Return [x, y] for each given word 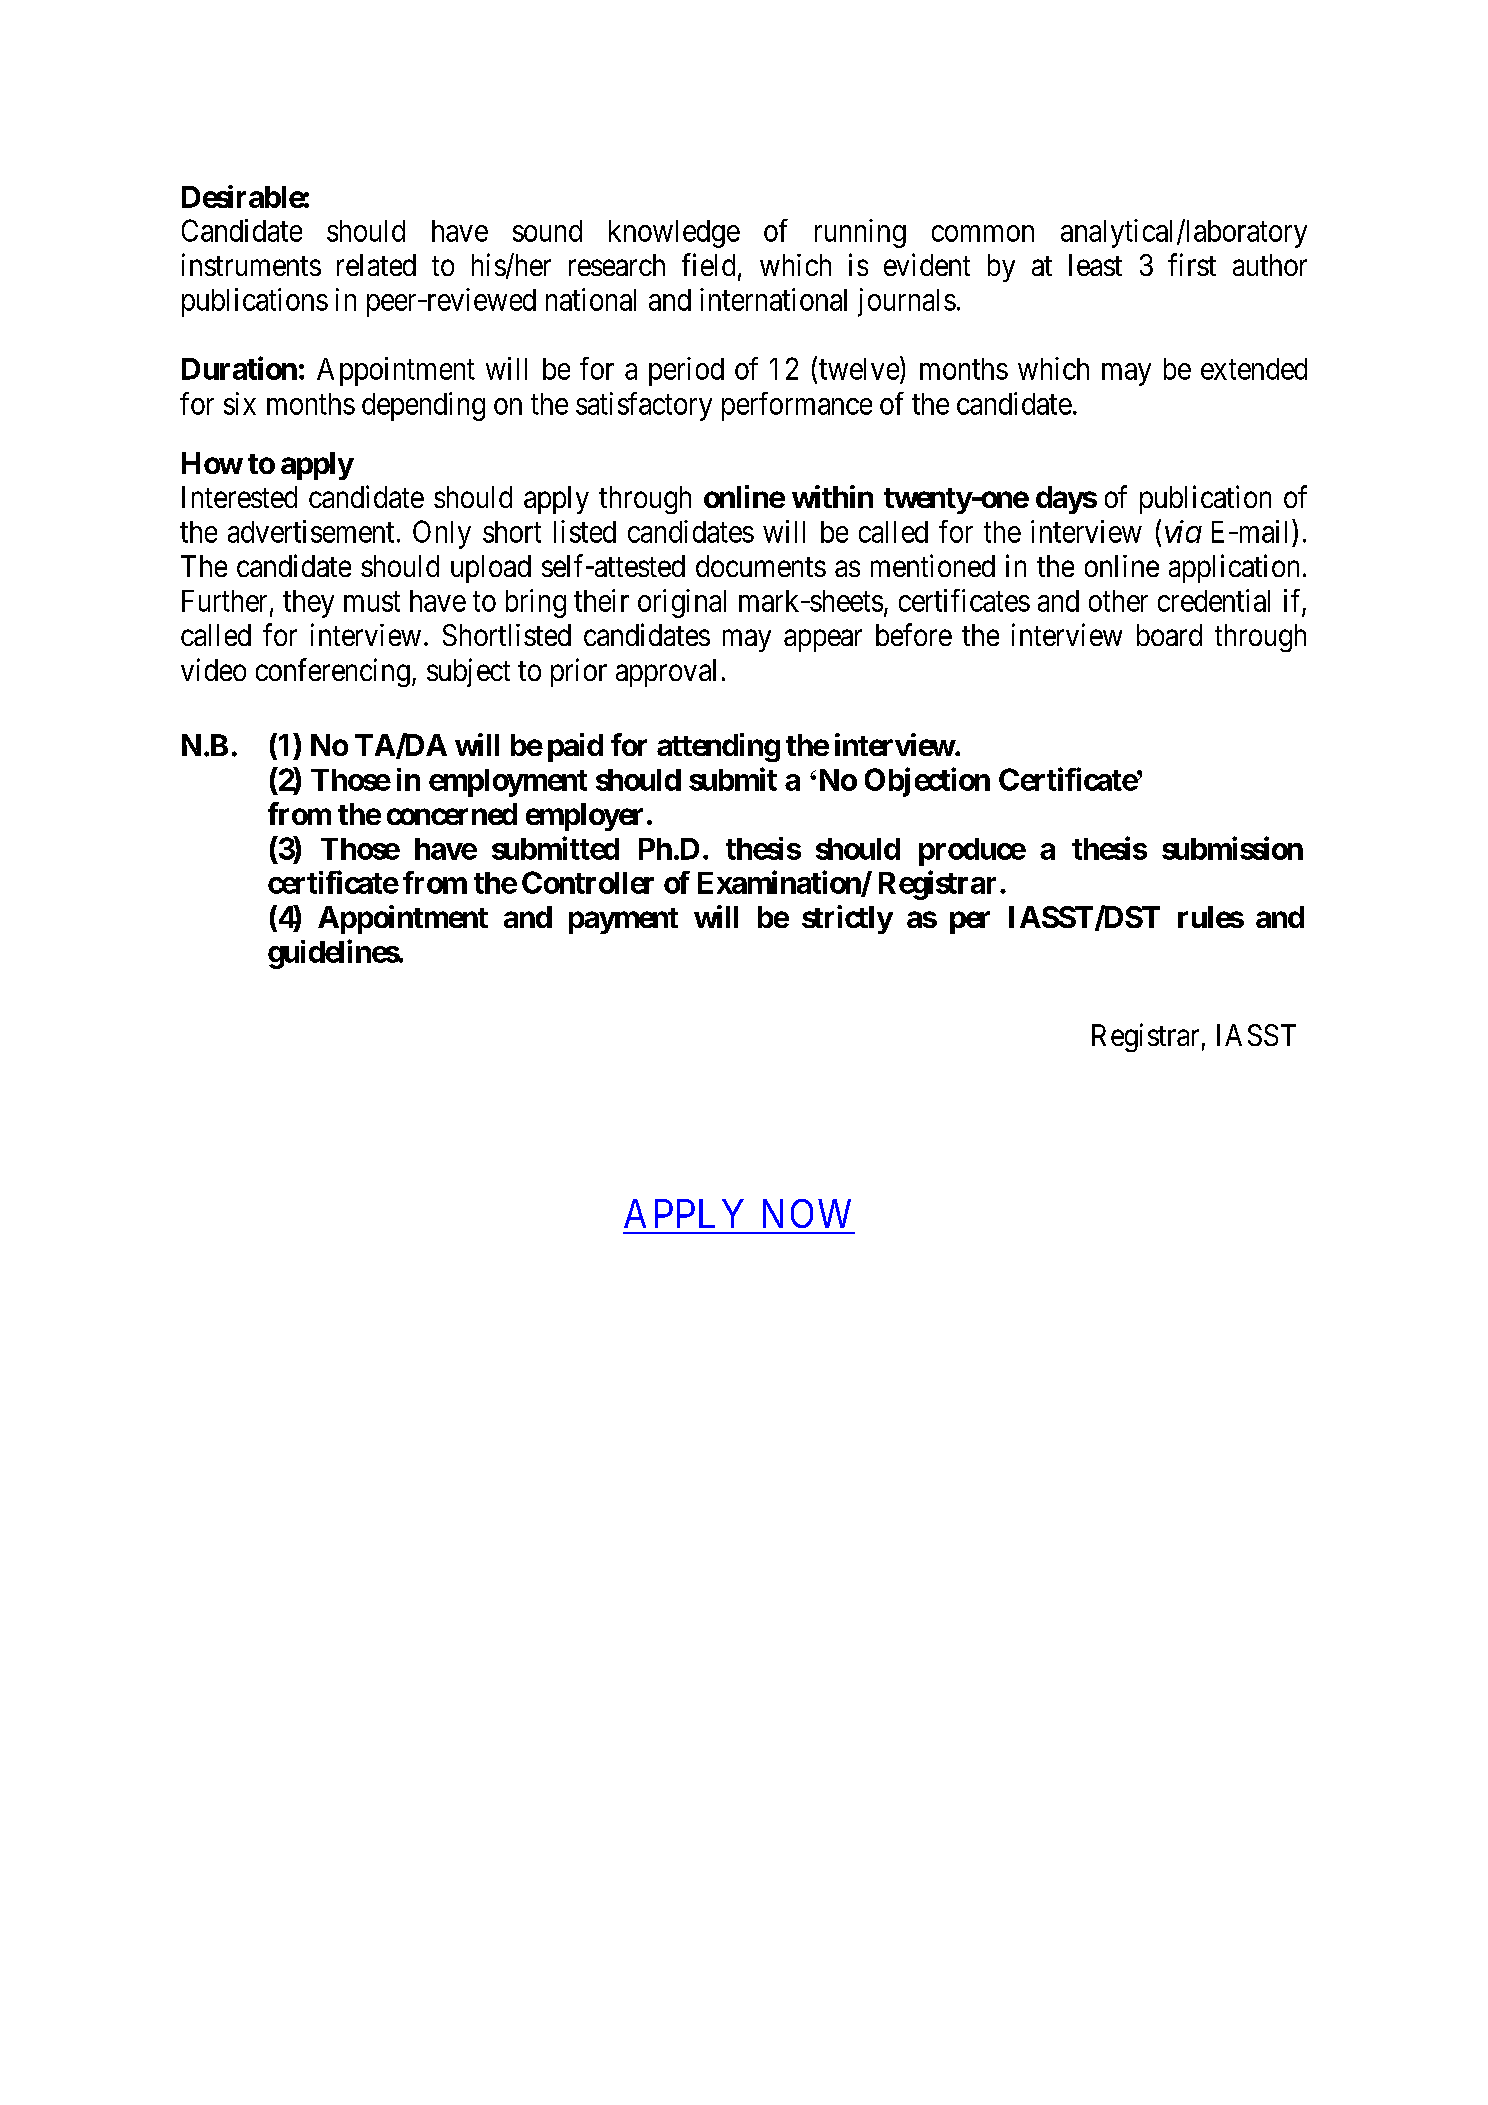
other [1118, 601]
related [376, 265]
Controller [588, 882]
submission [1232, 848]
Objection [927, 782]
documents [761, 566]
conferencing [333, 672]
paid [575, 747]
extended [1254, 369]
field [708, 264]
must [372, 602]
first [1192, 264]
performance [797, 406]
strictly [847, 919]
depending [423, 406]
